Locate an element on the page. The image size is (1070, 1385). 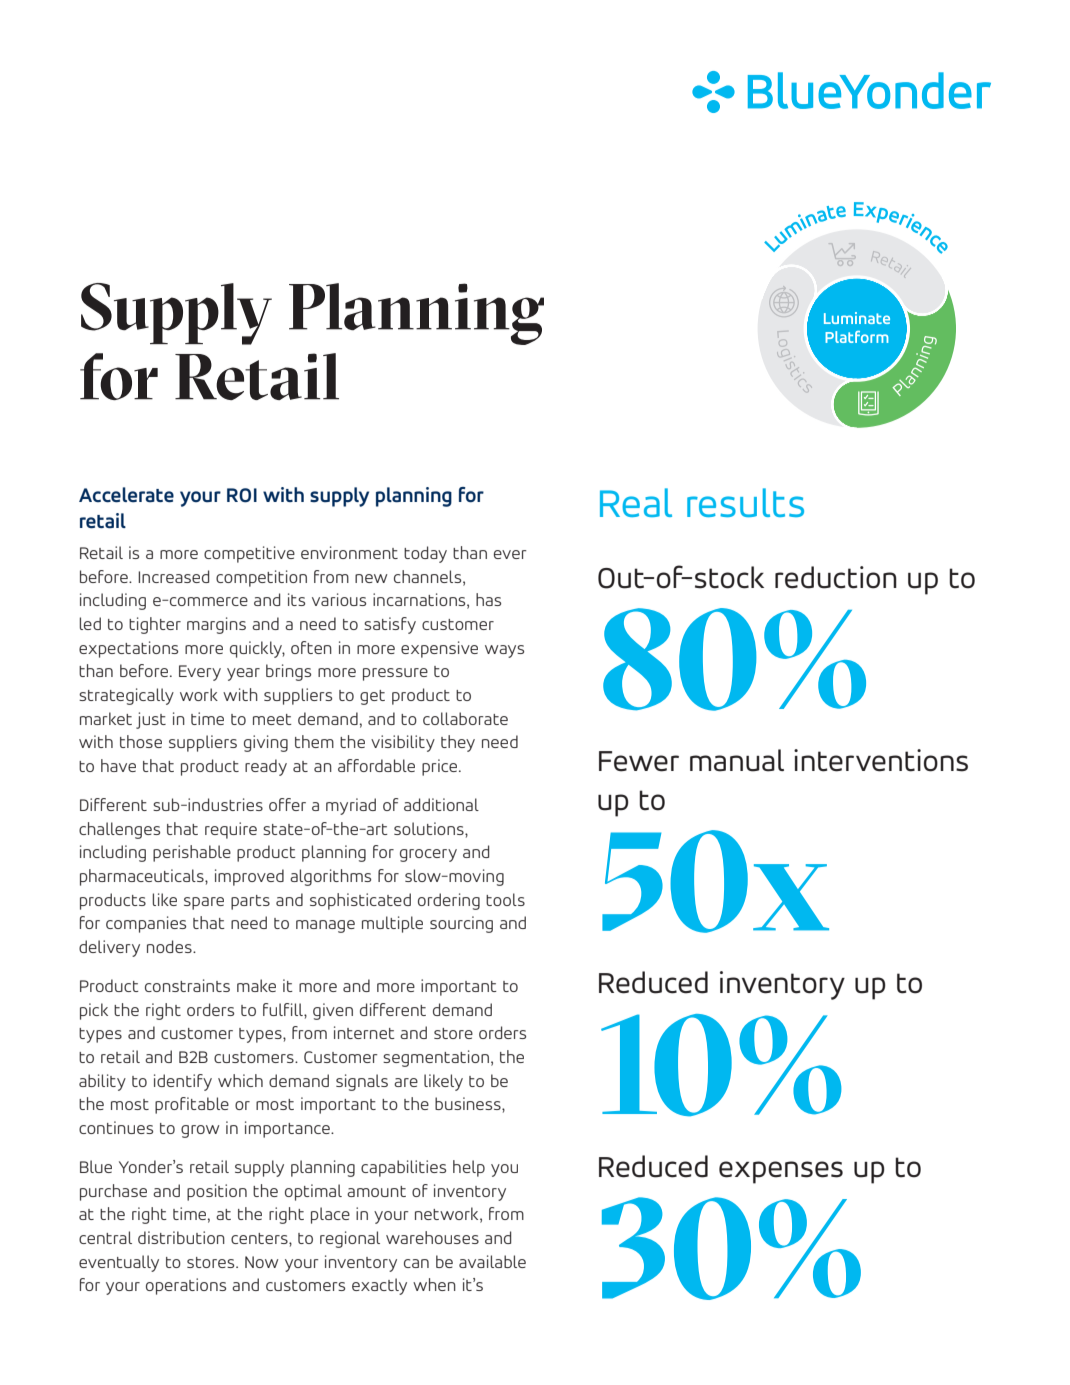
expenses is located at coordinates (781, 1172).
